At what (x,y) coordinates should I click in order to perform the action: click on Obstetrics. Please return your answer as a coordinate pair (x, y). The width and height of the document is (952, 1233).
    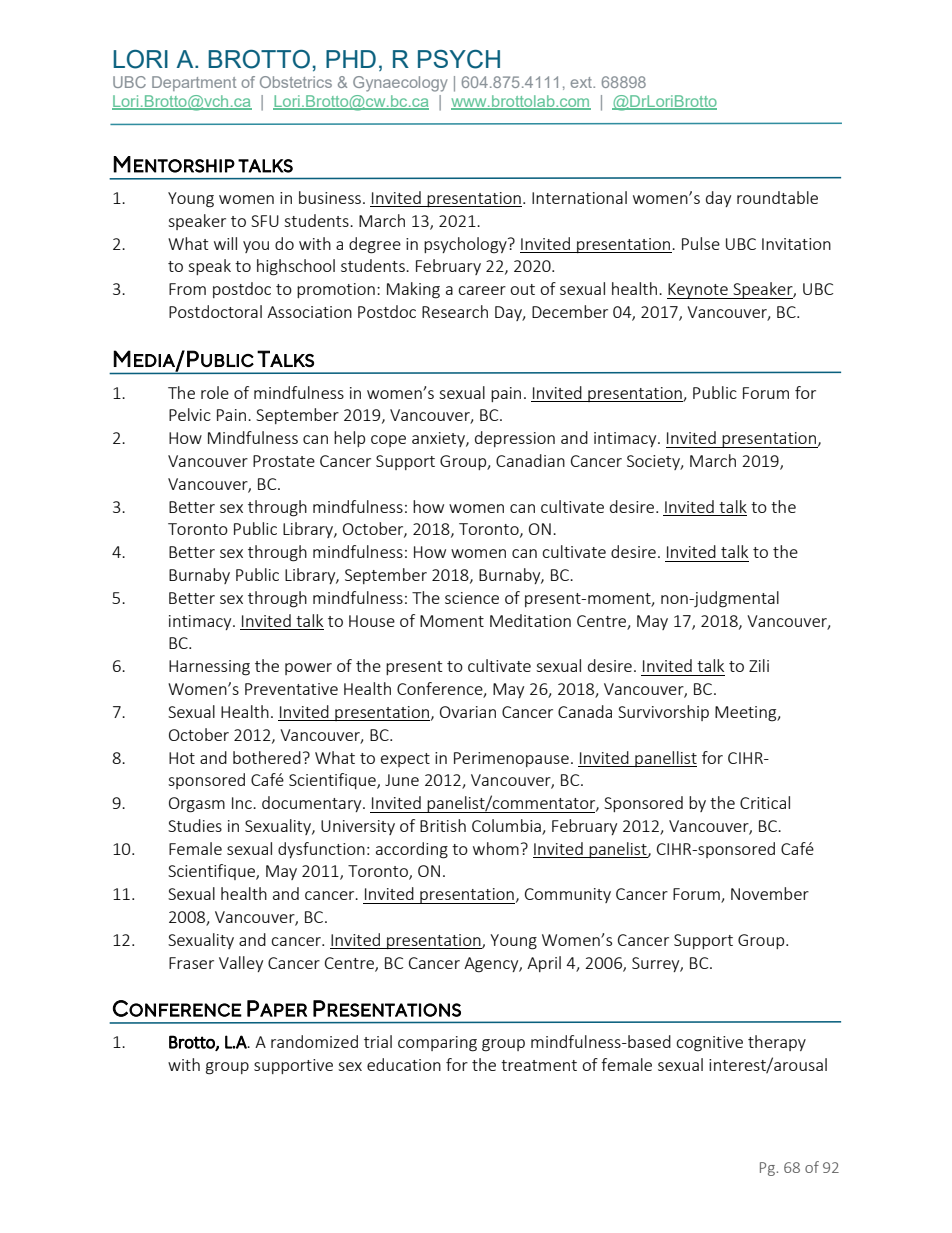
    Looking at the image, I should click on (296, 82).
